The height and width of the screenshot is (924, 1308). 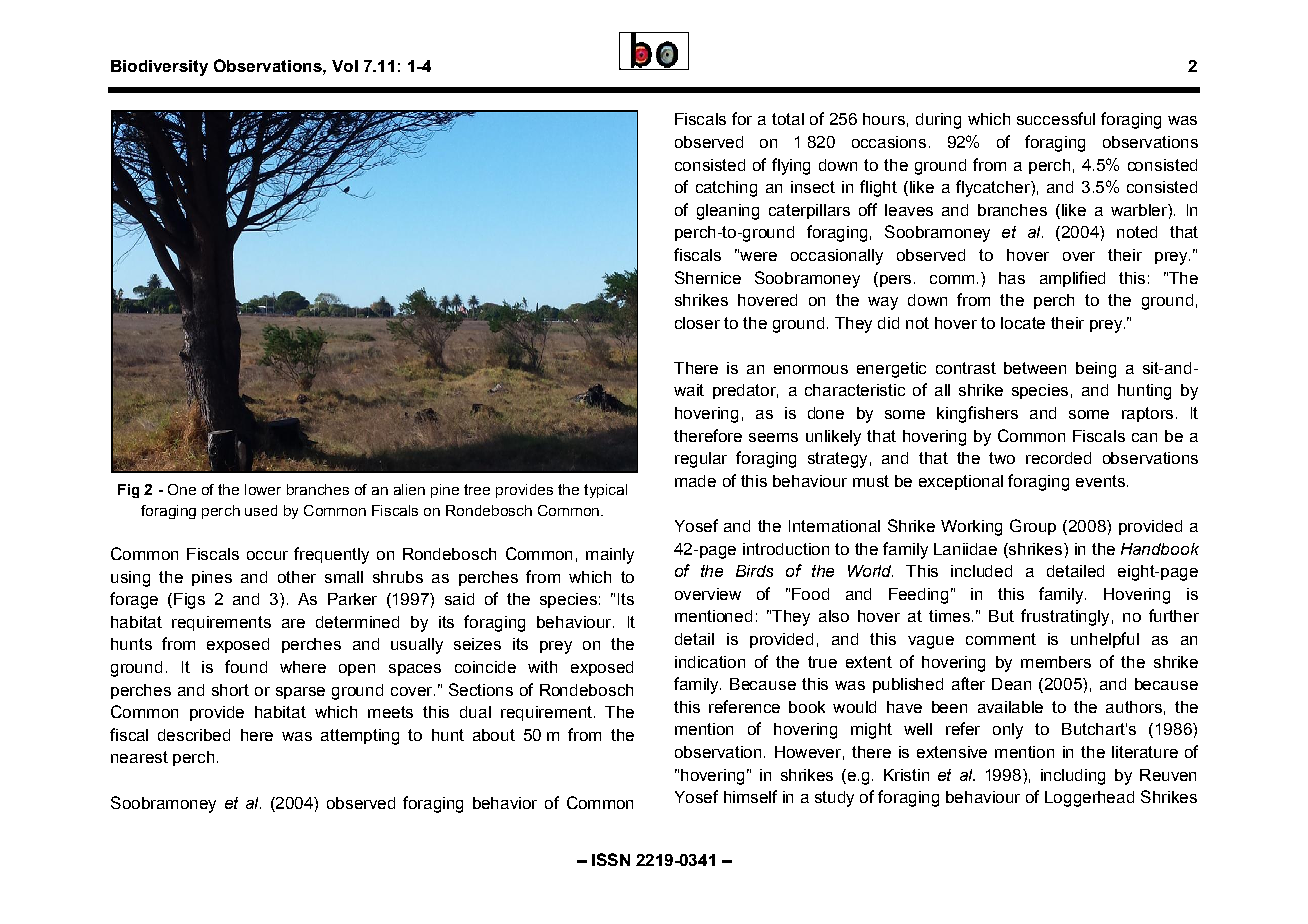 What do you see at coordinates (230, 690) in the screenshot?
I see `short` at bounding box center [230, 690].
